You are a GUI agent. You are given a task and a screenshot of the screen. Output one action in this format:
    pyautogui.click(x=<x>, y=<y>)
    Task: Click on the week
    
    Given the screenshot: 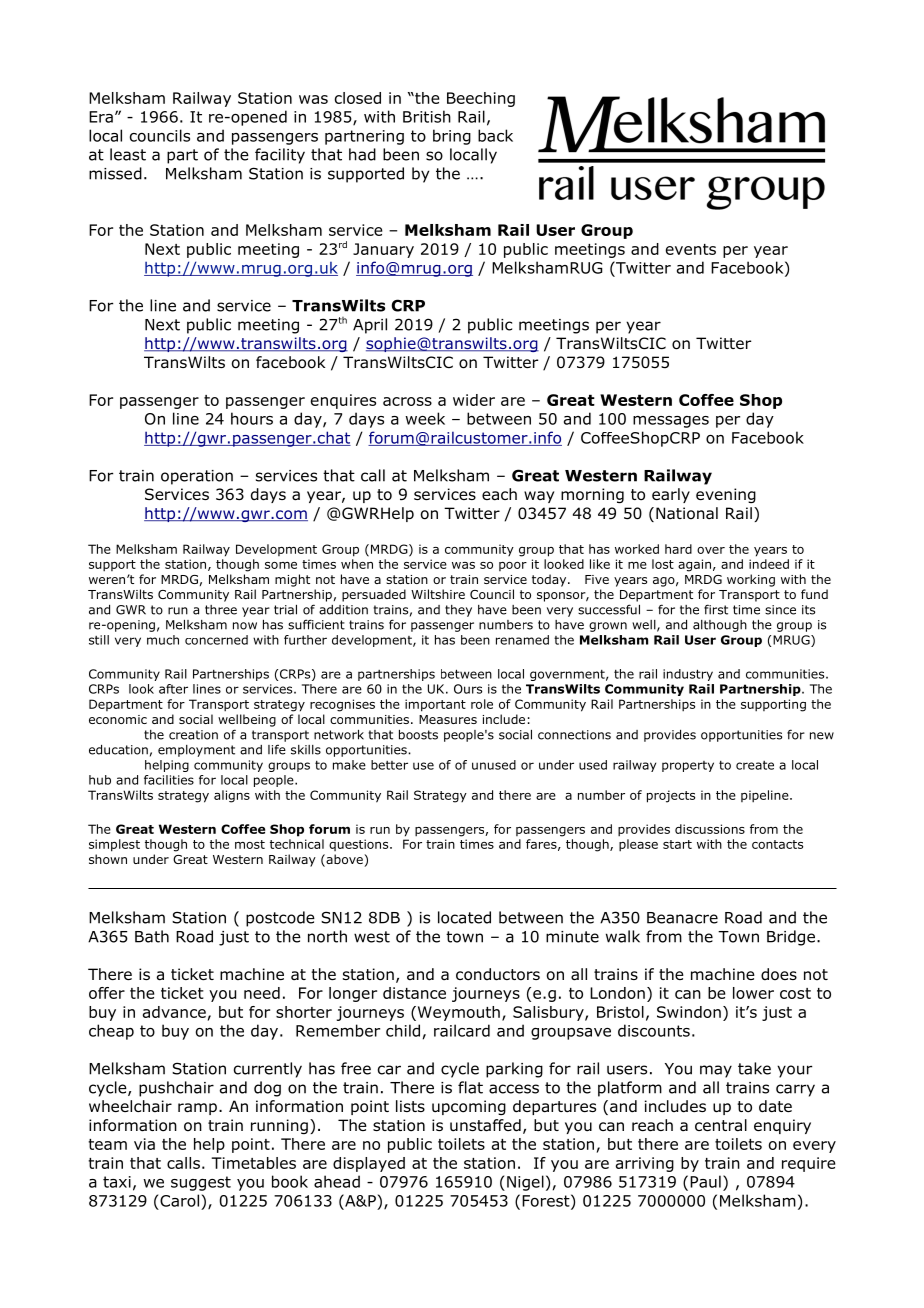 What is the action you would take?
    pyautogui.click(x=425, y=418)
